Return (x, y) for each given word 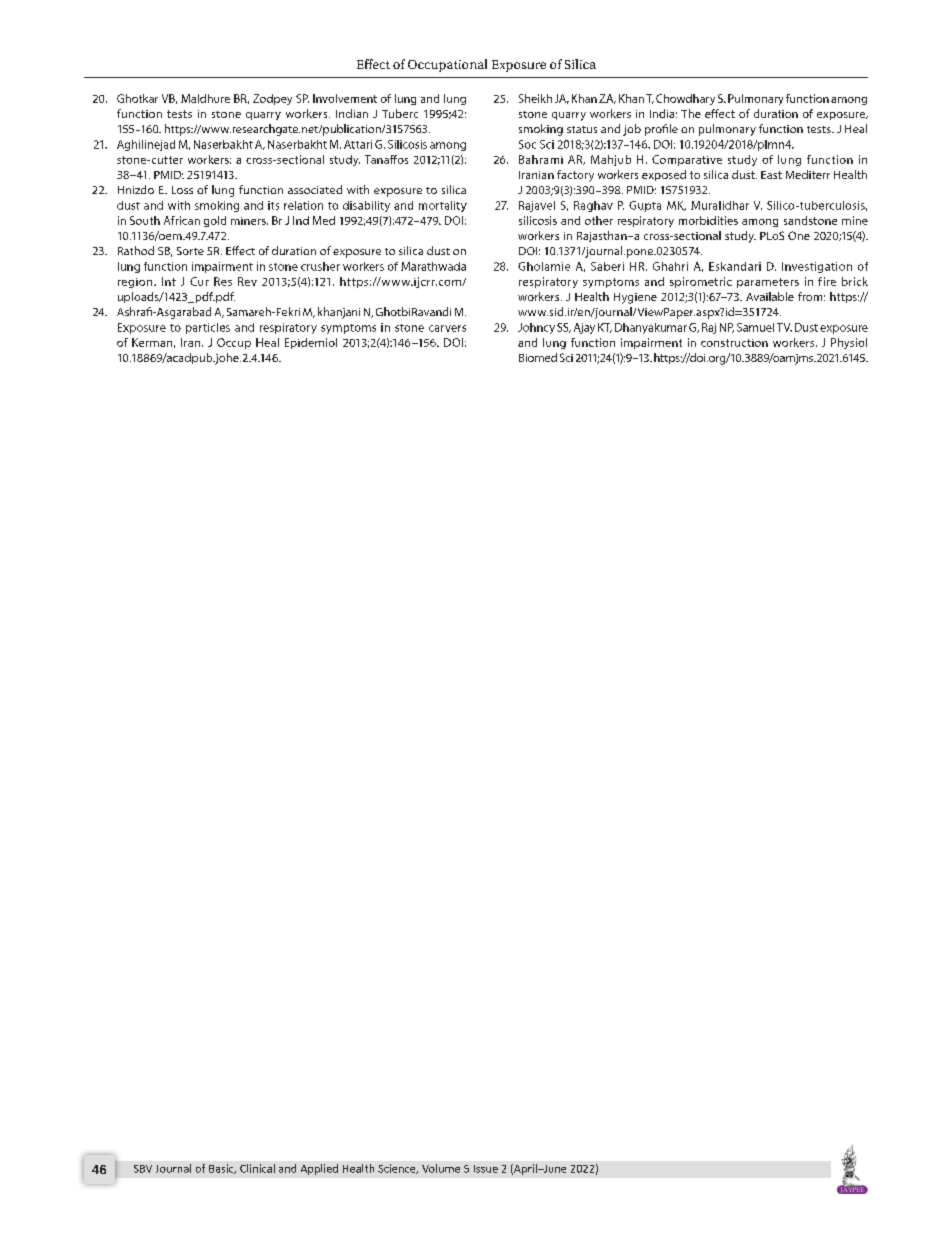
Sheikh (535, 98)
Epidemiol (311, 343)
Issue (486, 1169)
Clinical (257, 1168)
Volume (441, 1168)
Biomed (538, 357)
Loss (182, 190)
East (771, 175)
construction (734, 343)
